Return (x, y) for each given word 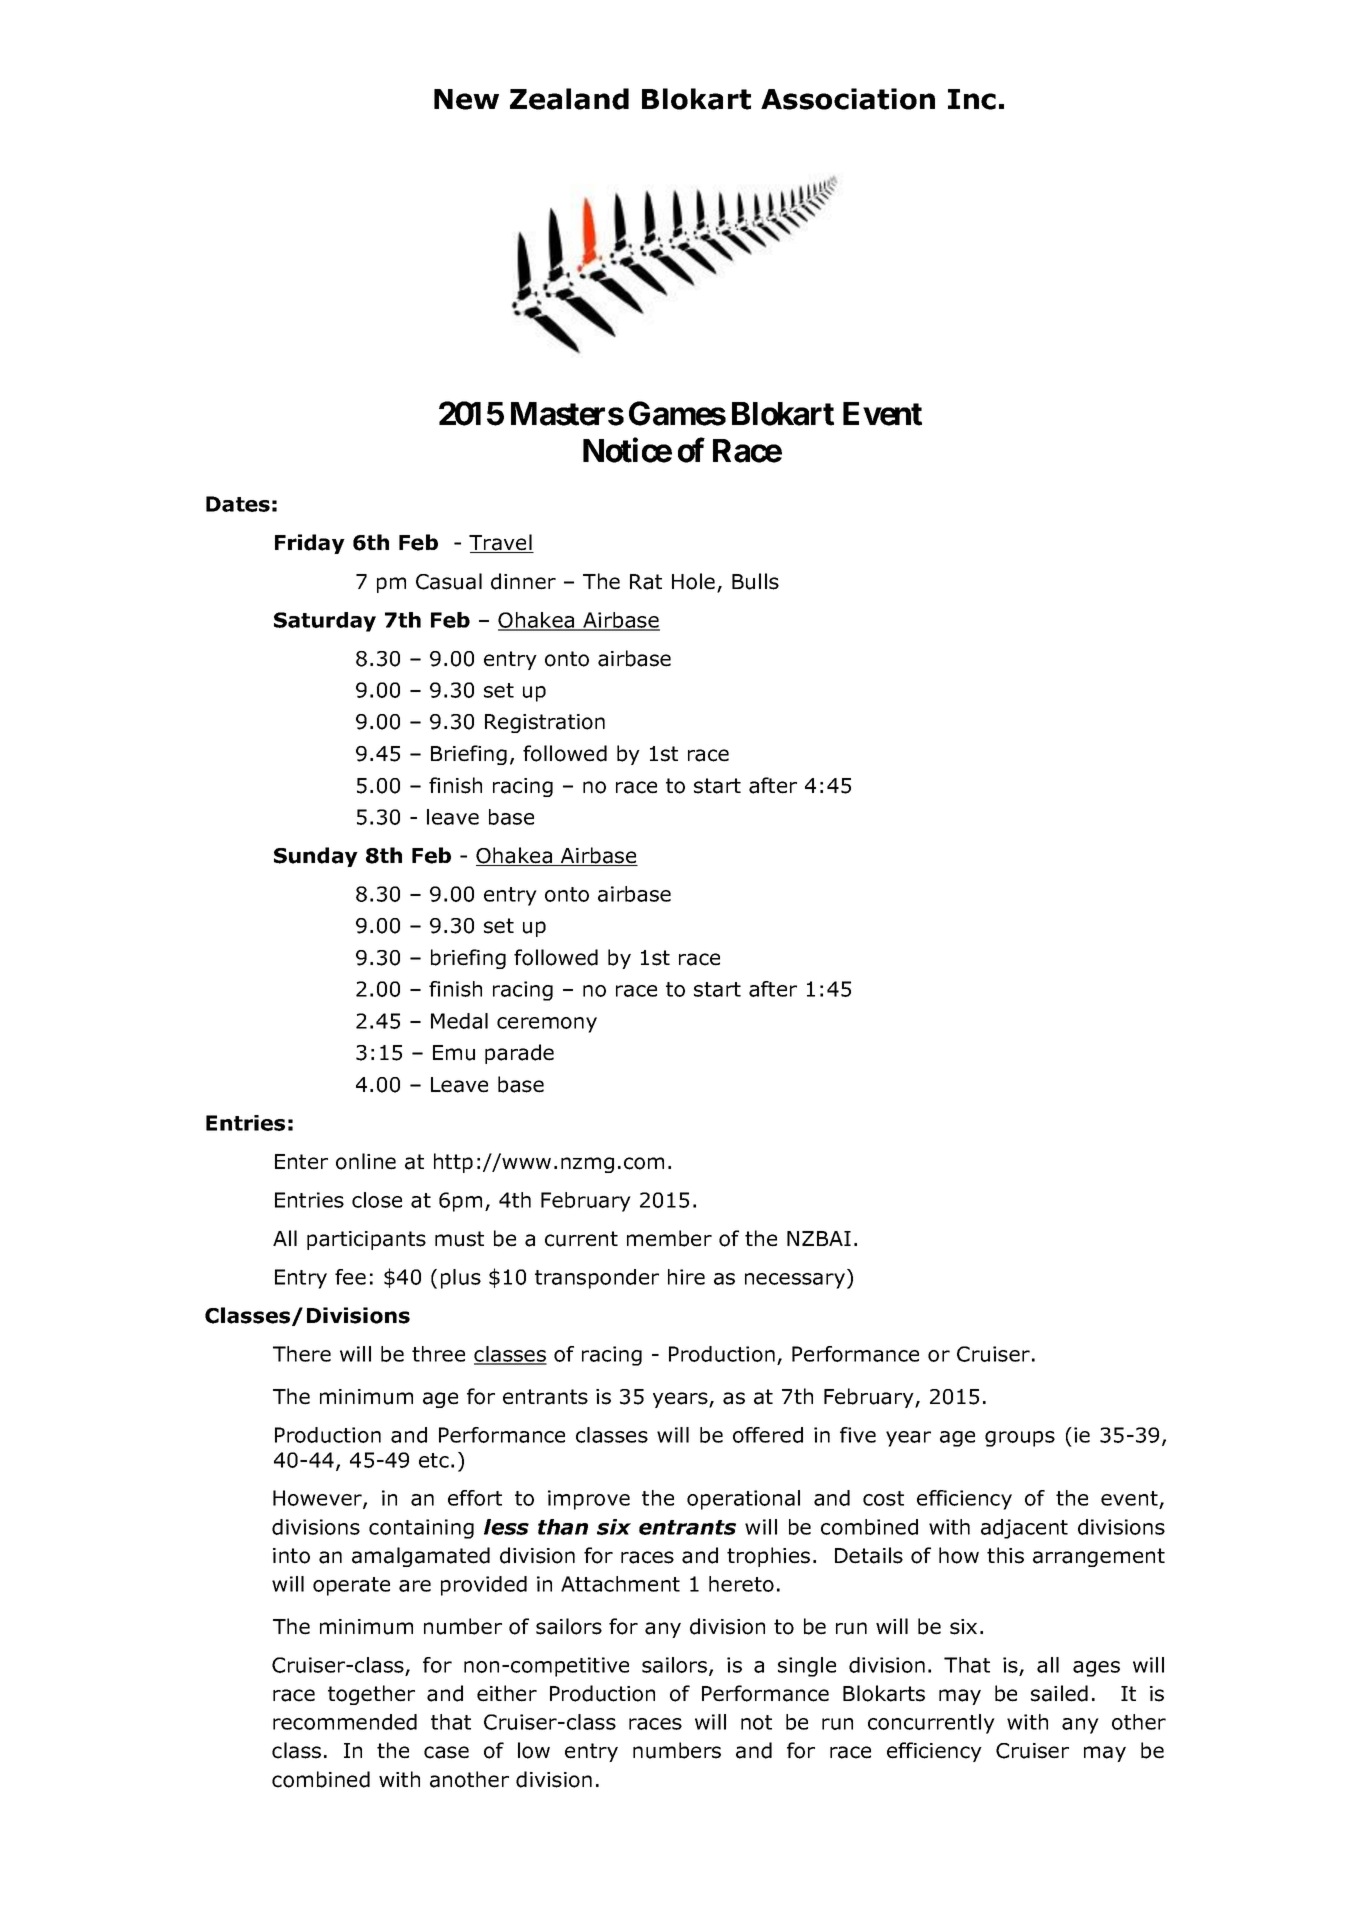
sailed (1059, 1693)
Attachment (620, 1584)
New (466, 99)
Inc (972, 99)
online (366, 1161)
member (669, 1238)
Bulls (755, 581)
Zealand (569, 99)
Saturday (325, 622)
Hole (693, 581)
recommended (345, 1722)
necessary (796, 1281)
